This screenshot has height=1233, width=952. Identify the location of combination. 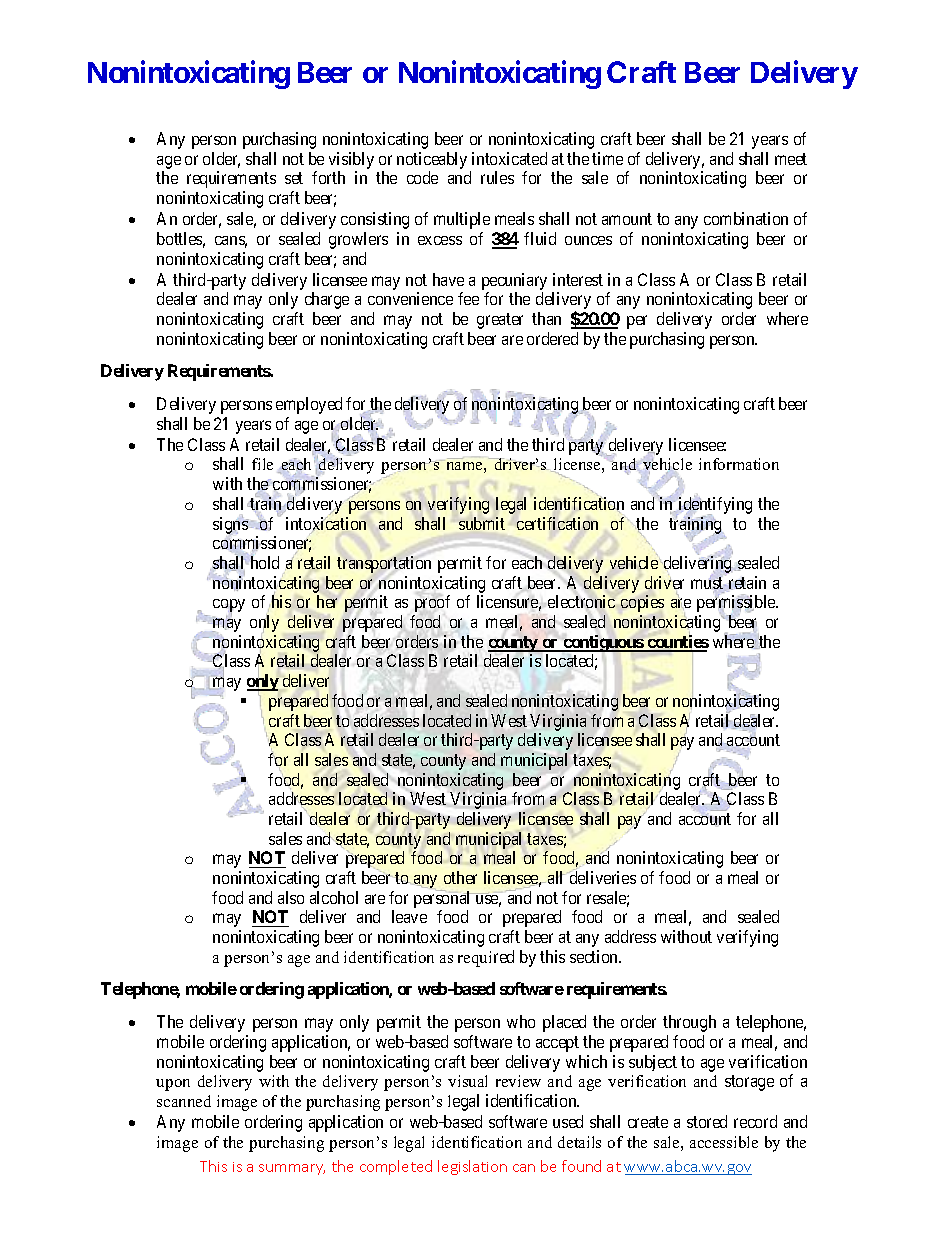
(746, 218).
